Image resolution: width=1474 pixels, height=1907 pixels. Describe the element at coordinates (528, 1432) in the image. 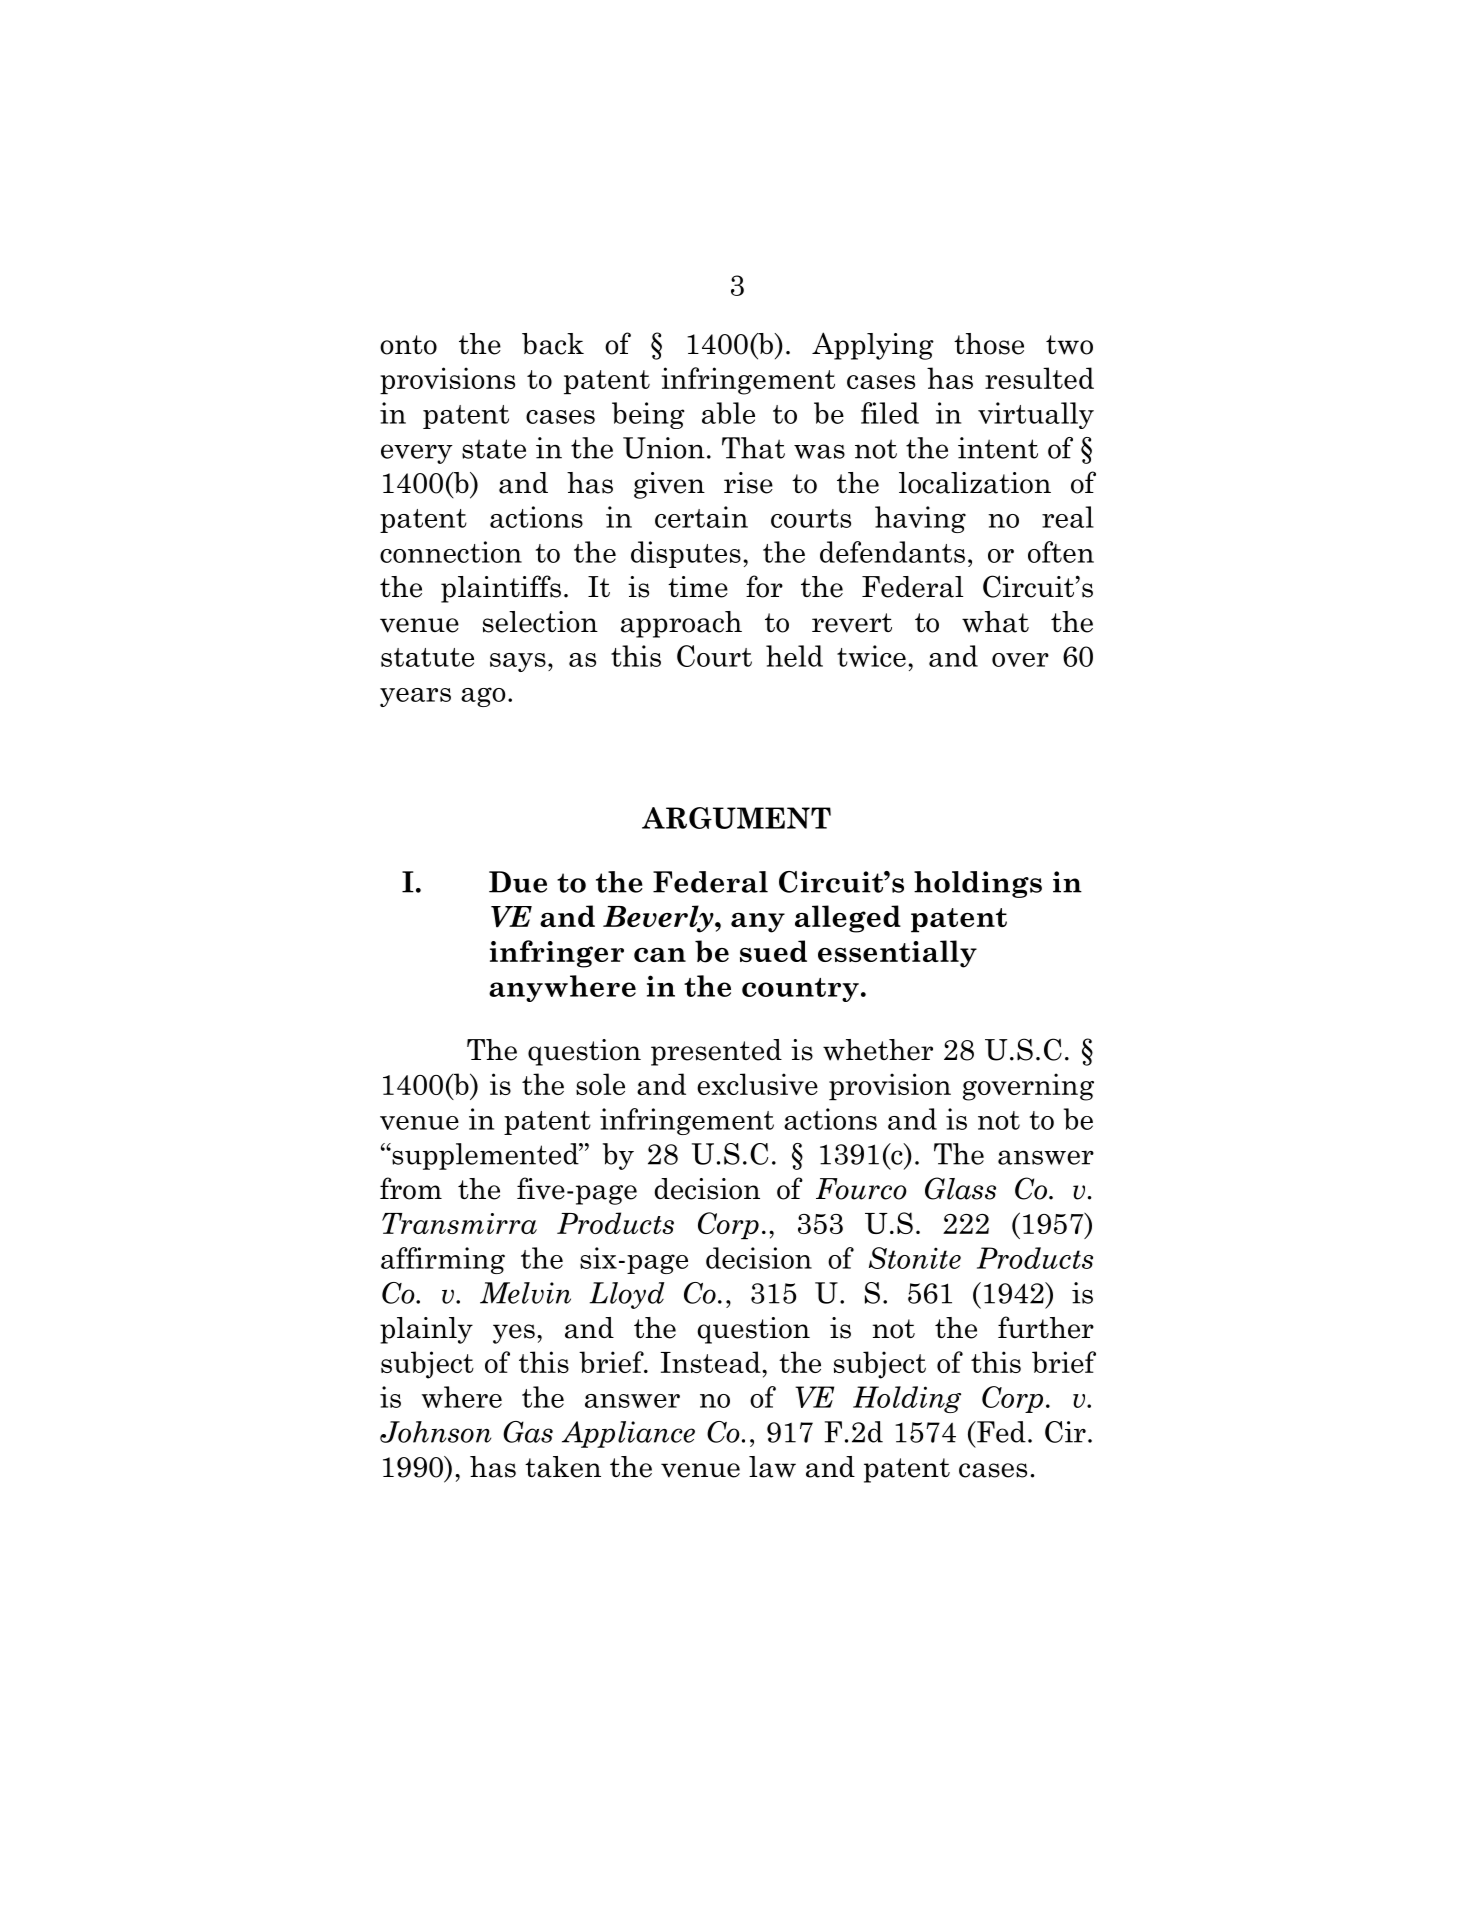

I see `Gas` at that location.
